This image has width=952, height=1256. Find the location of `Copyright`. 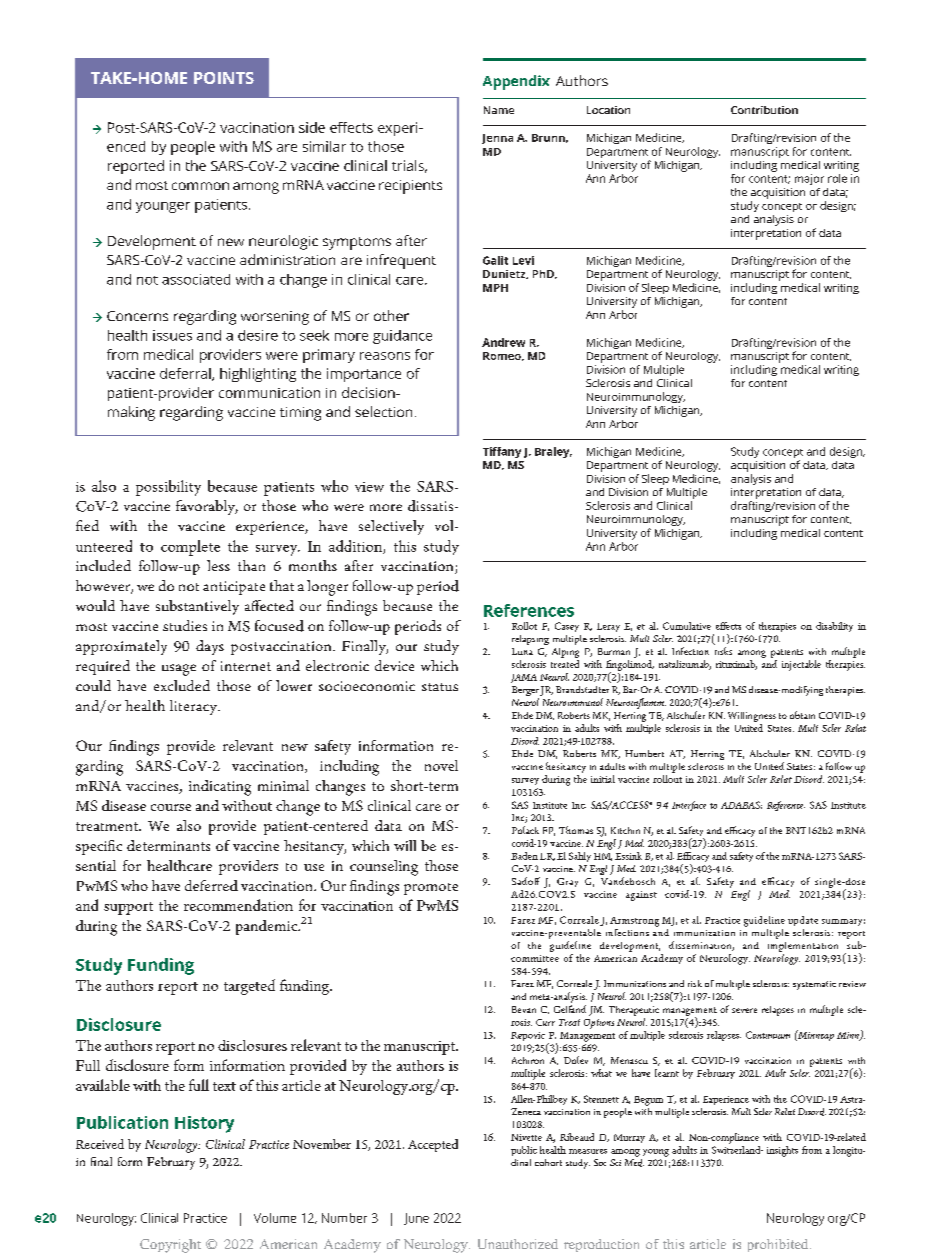

Copyright is located at coordinates (170, 1246).
